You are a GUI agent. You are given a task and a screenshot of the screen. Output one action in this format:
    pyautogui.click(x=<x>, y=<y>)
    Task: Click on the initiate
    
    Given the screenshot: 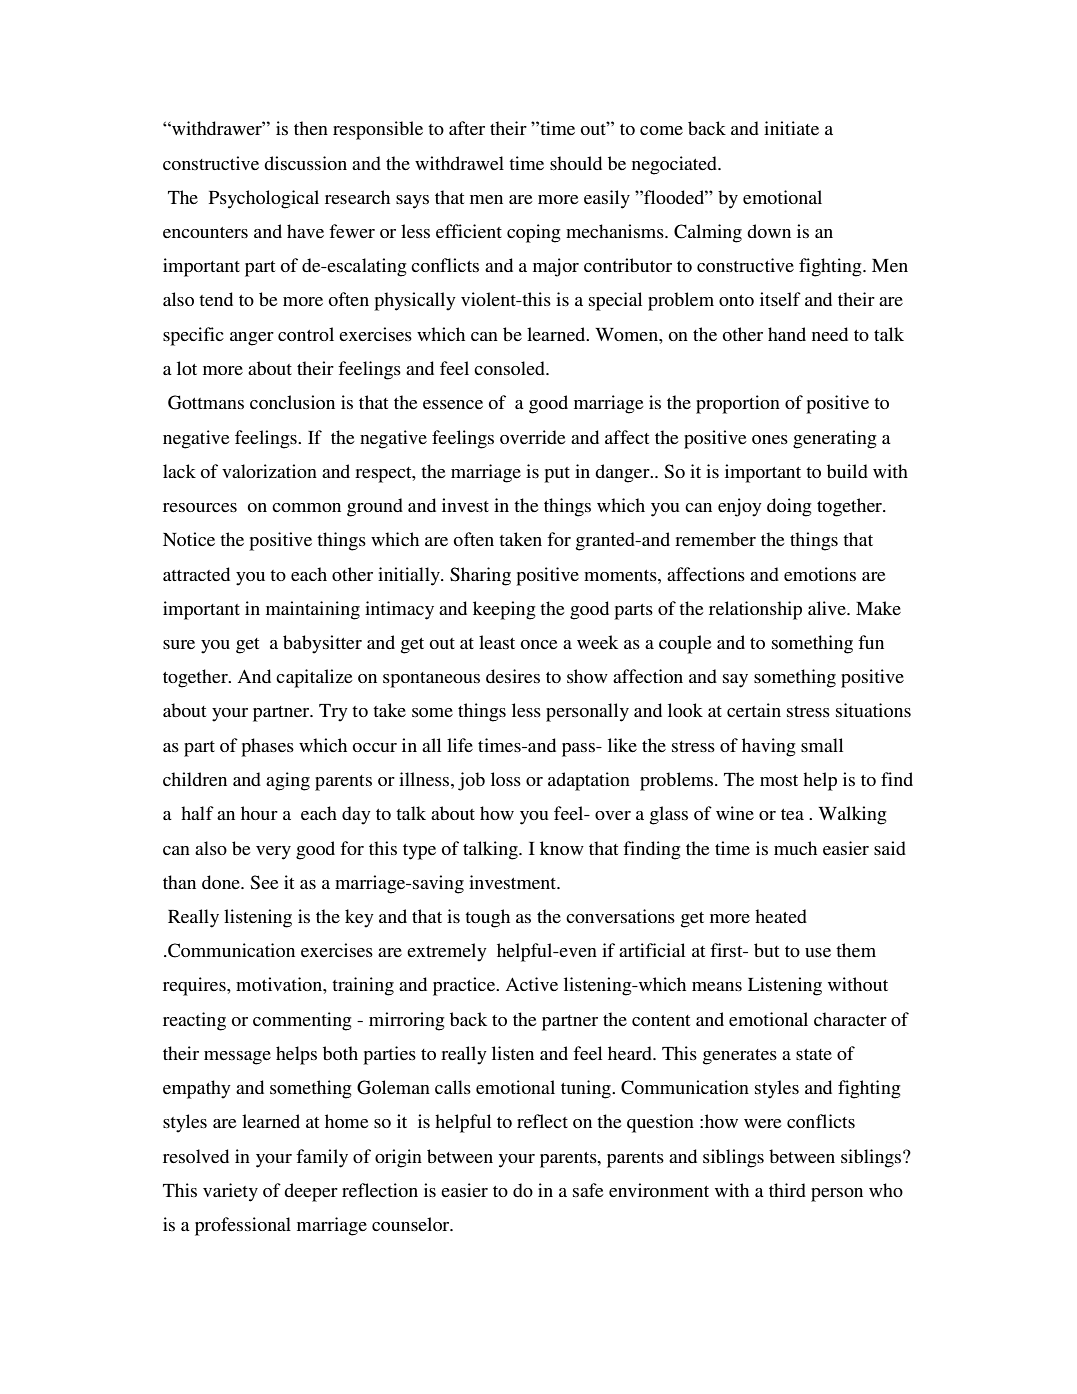 What is the action you would take?
    pyautogui.click(x=791, y=128)
